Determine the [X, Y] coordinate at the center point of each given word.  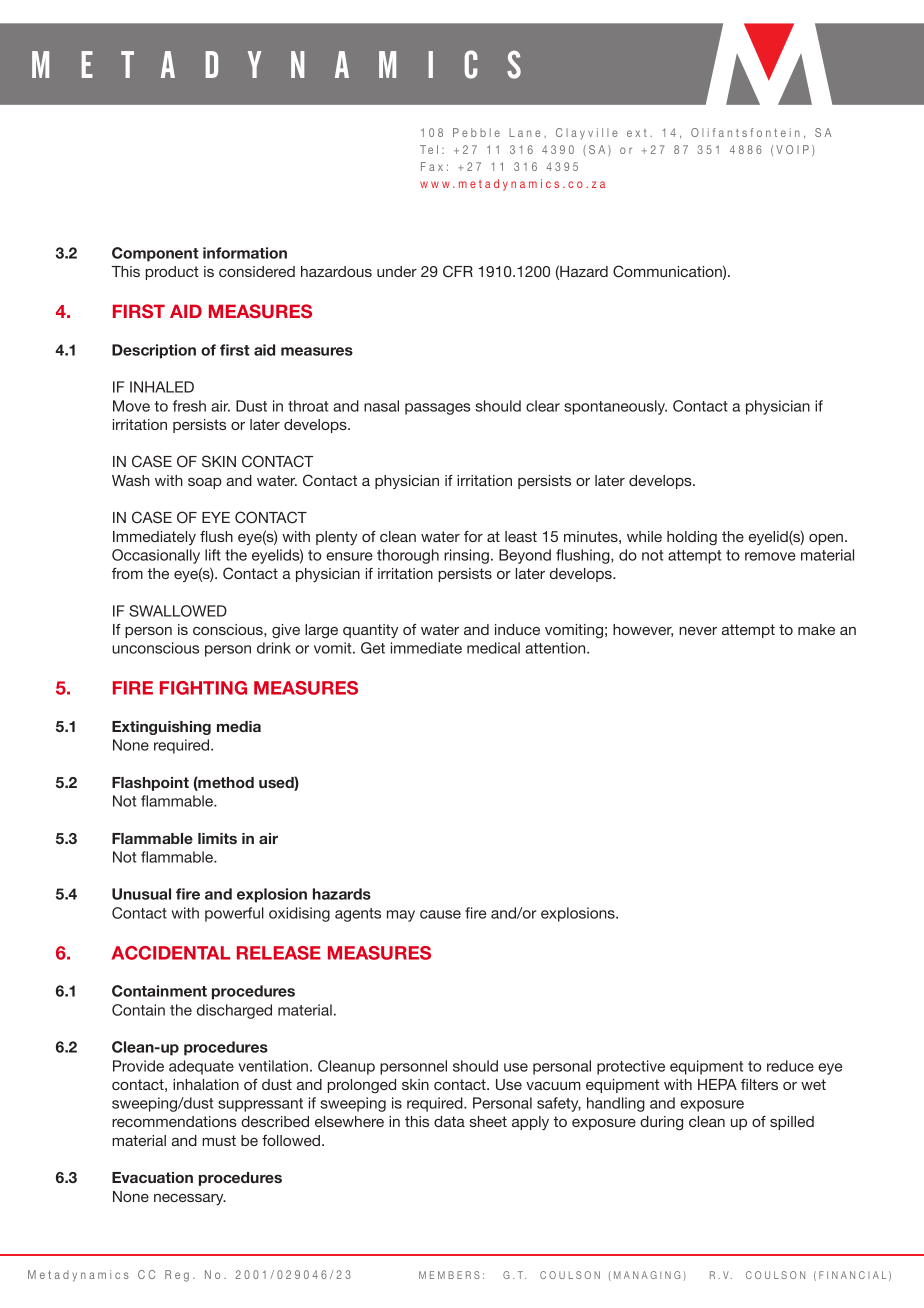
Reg [177, 1276]
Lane [525, 132]
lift [213, 555]
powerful [234, 914]
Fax [432, 166]
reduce [790, 1066]
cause [440, 914]
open [826, 539]
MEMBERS [449, 1275]
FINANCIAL [852, 1275]
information [245, 253]
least [521, 536]
